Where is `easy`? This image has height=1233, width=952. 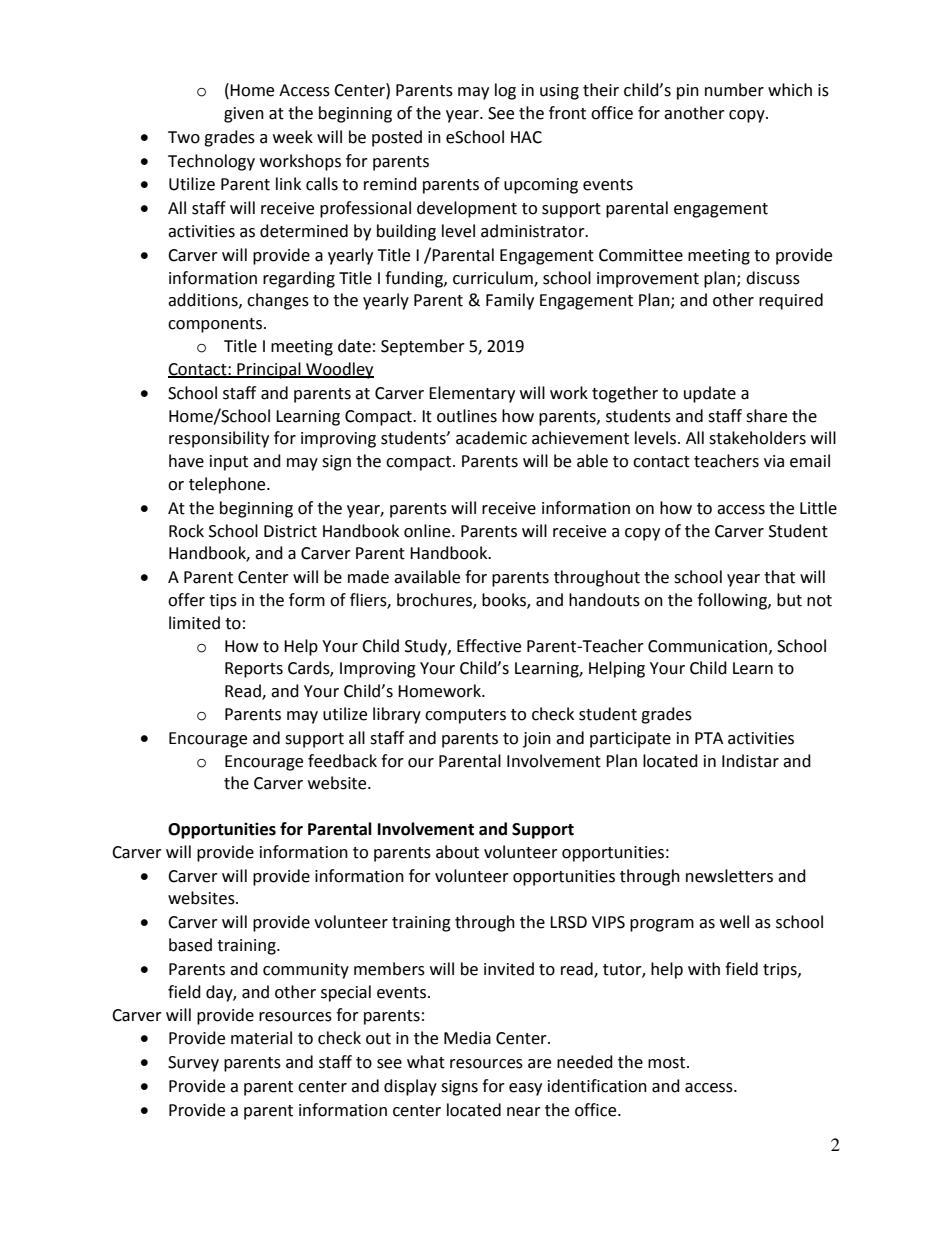
easy is located at coordinates (525, 1089).
